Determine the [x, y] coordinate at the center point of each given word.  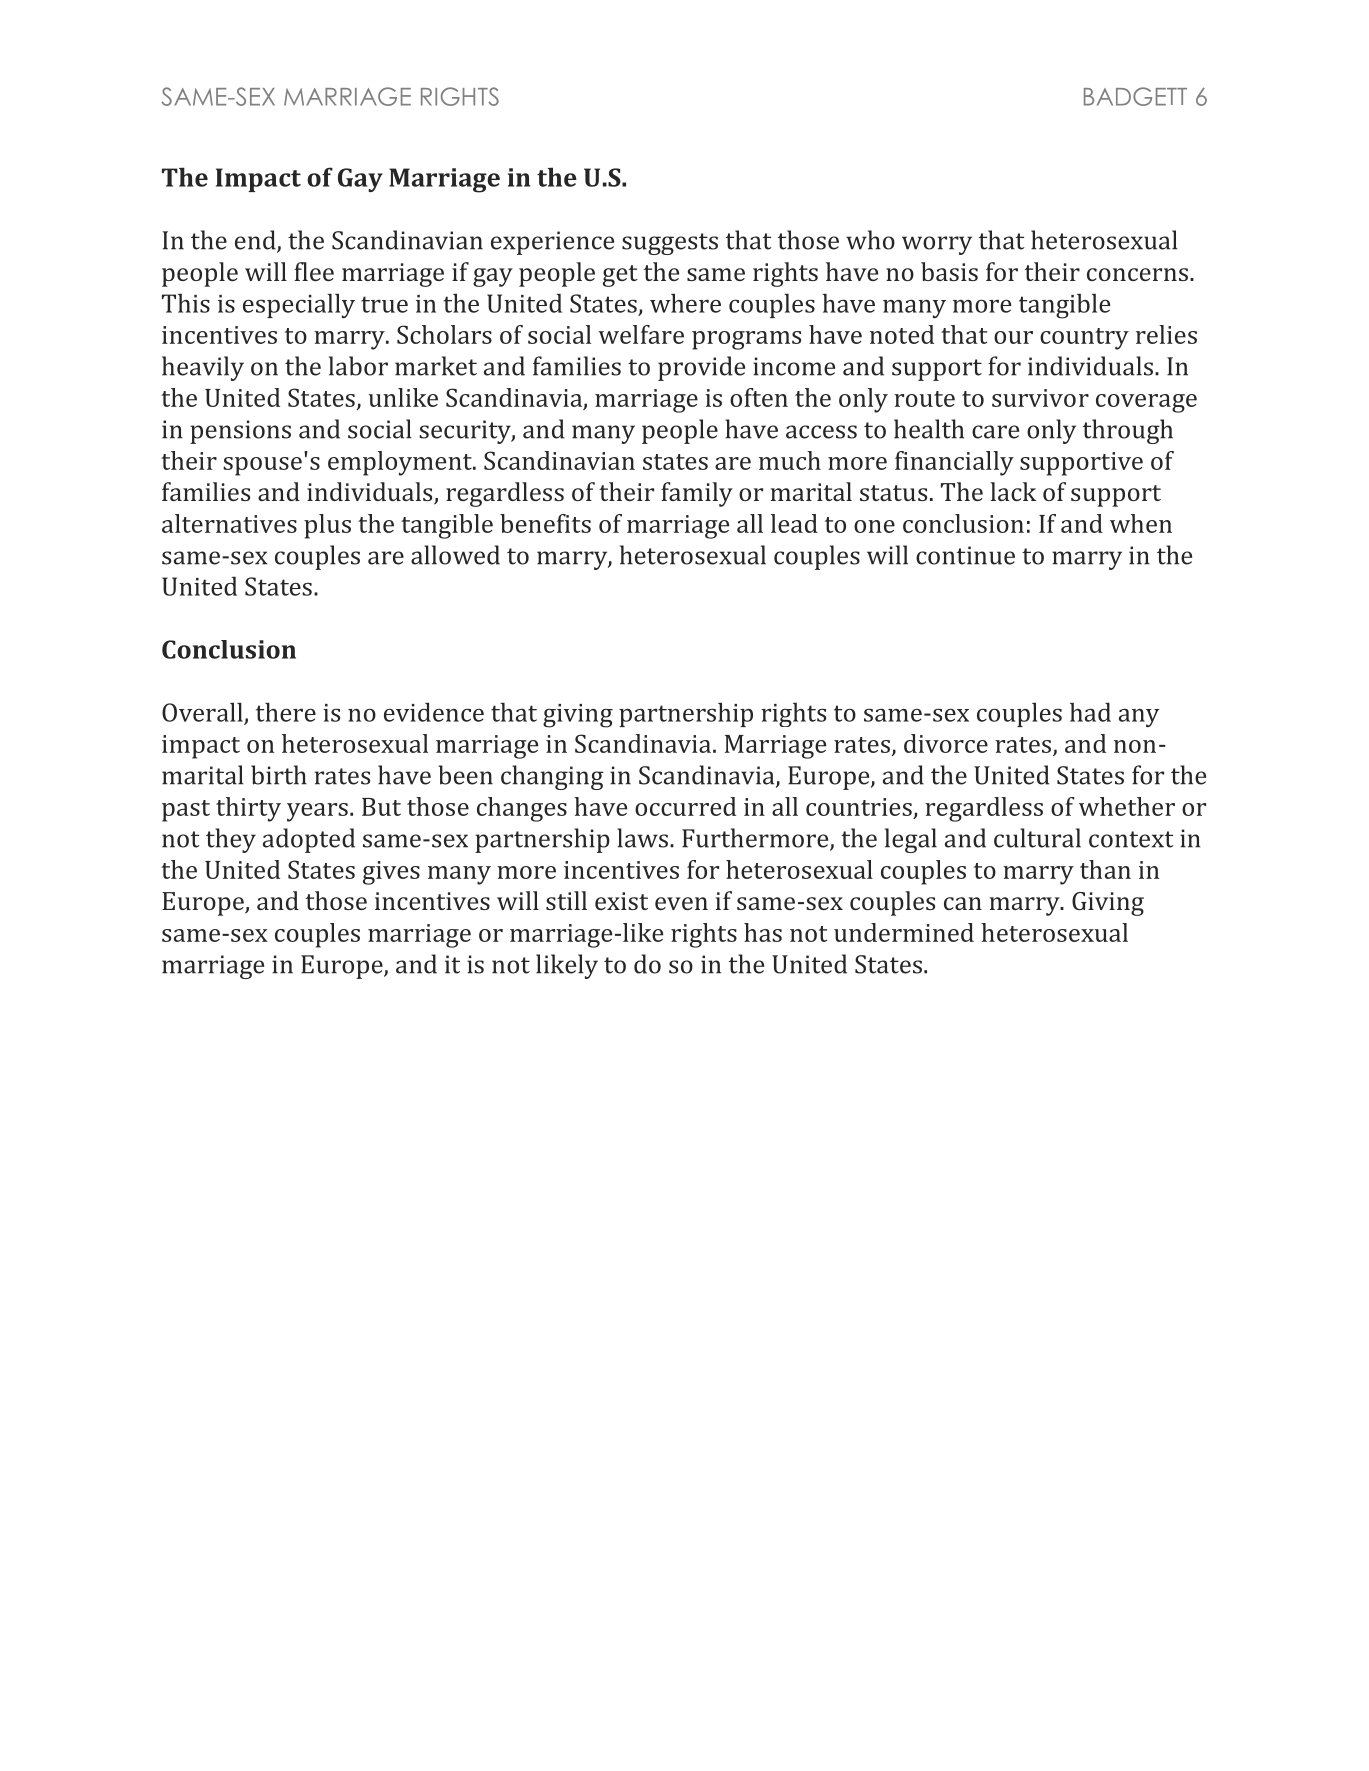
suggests [670, 244]
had [1090, 712]
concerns [1137, 274]
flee [314, 271]
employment [401, 463]
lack [1013, 491]
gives [391, 873]
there [286, 712]
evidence [434, 712]
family [697, 494]
